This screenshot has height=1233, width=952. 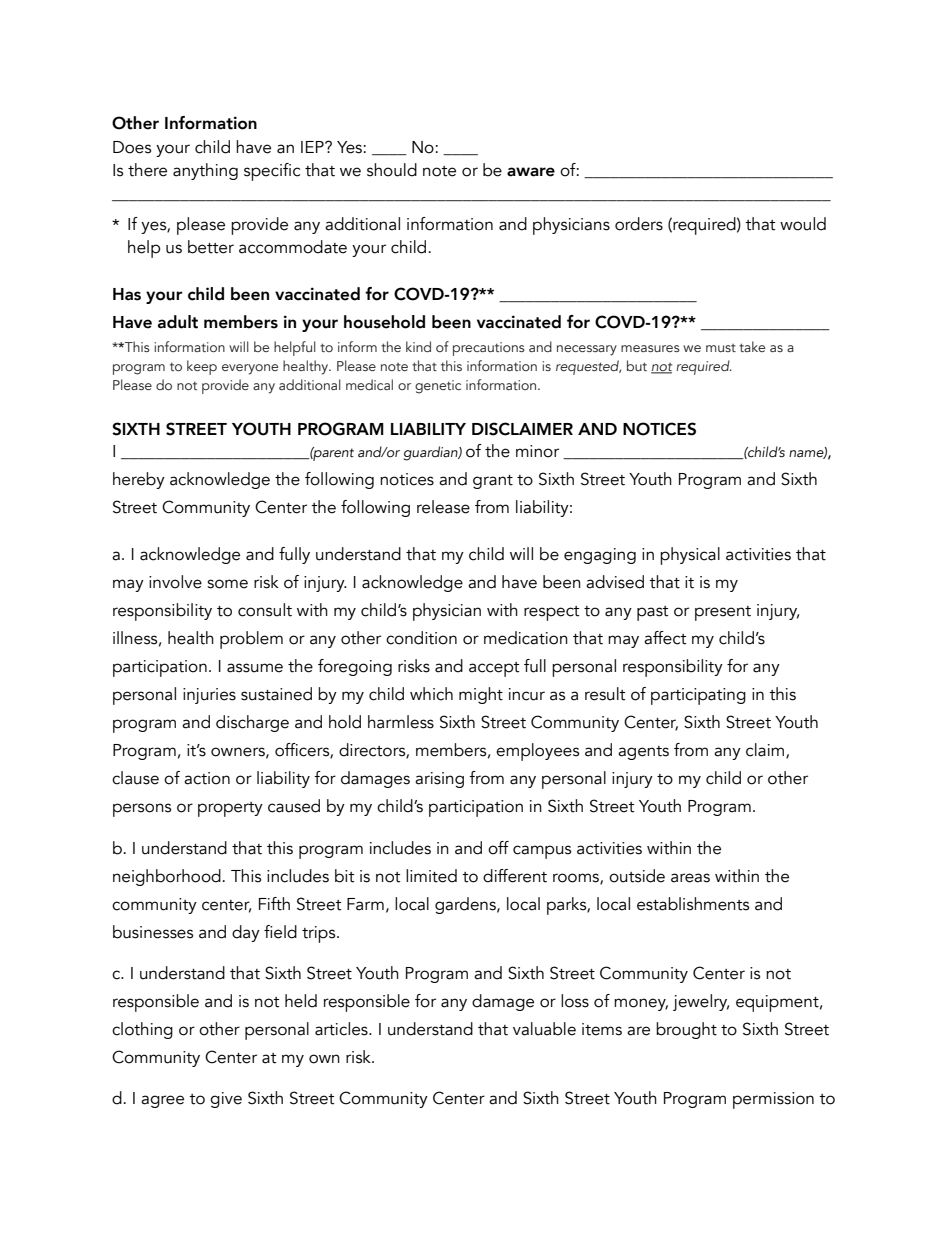 I want to click on give, so click(x=226, y=1100).
